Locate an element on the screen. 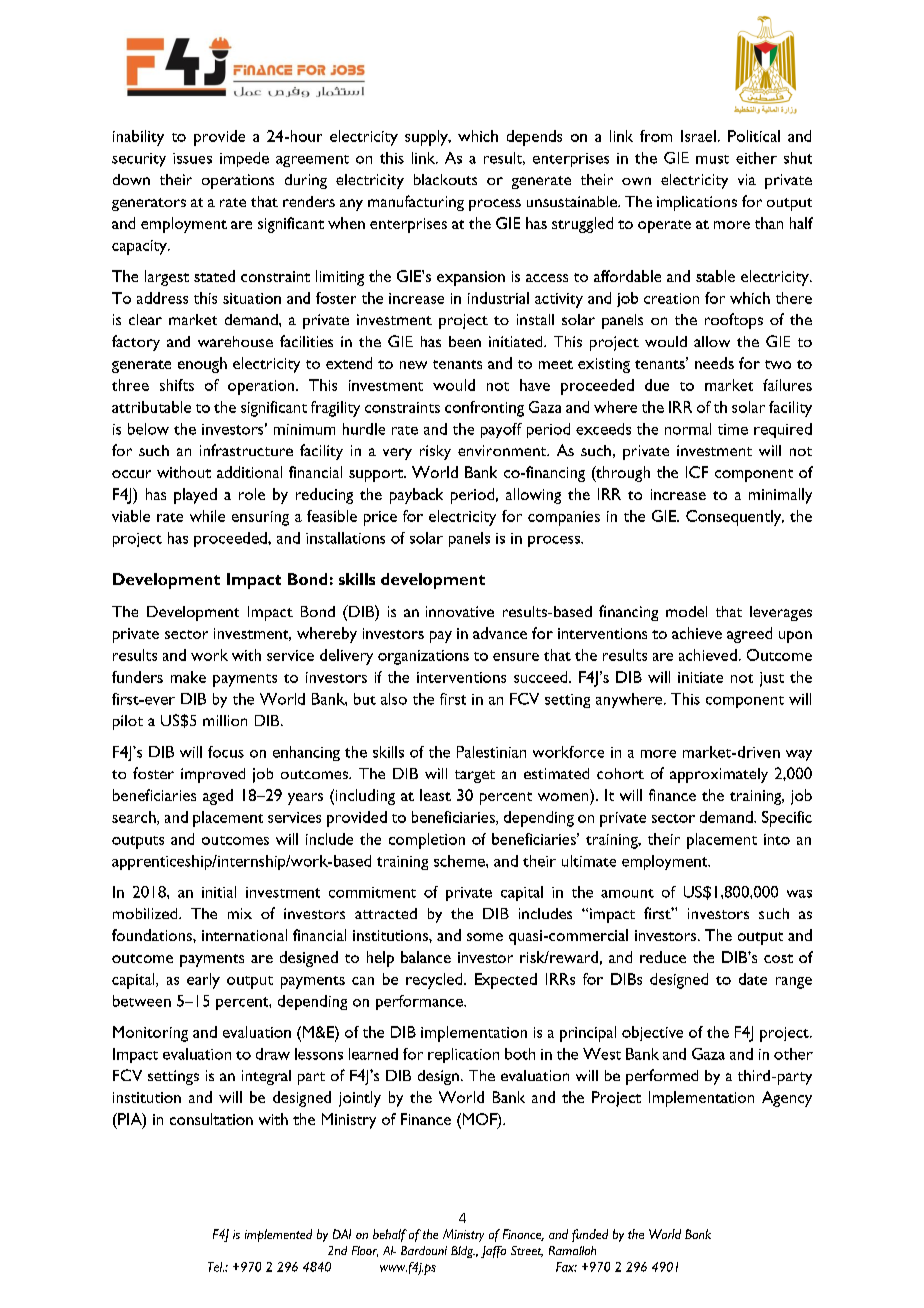 The image size is (924, 1308). blackouts is located at coordinates (445, 179).
